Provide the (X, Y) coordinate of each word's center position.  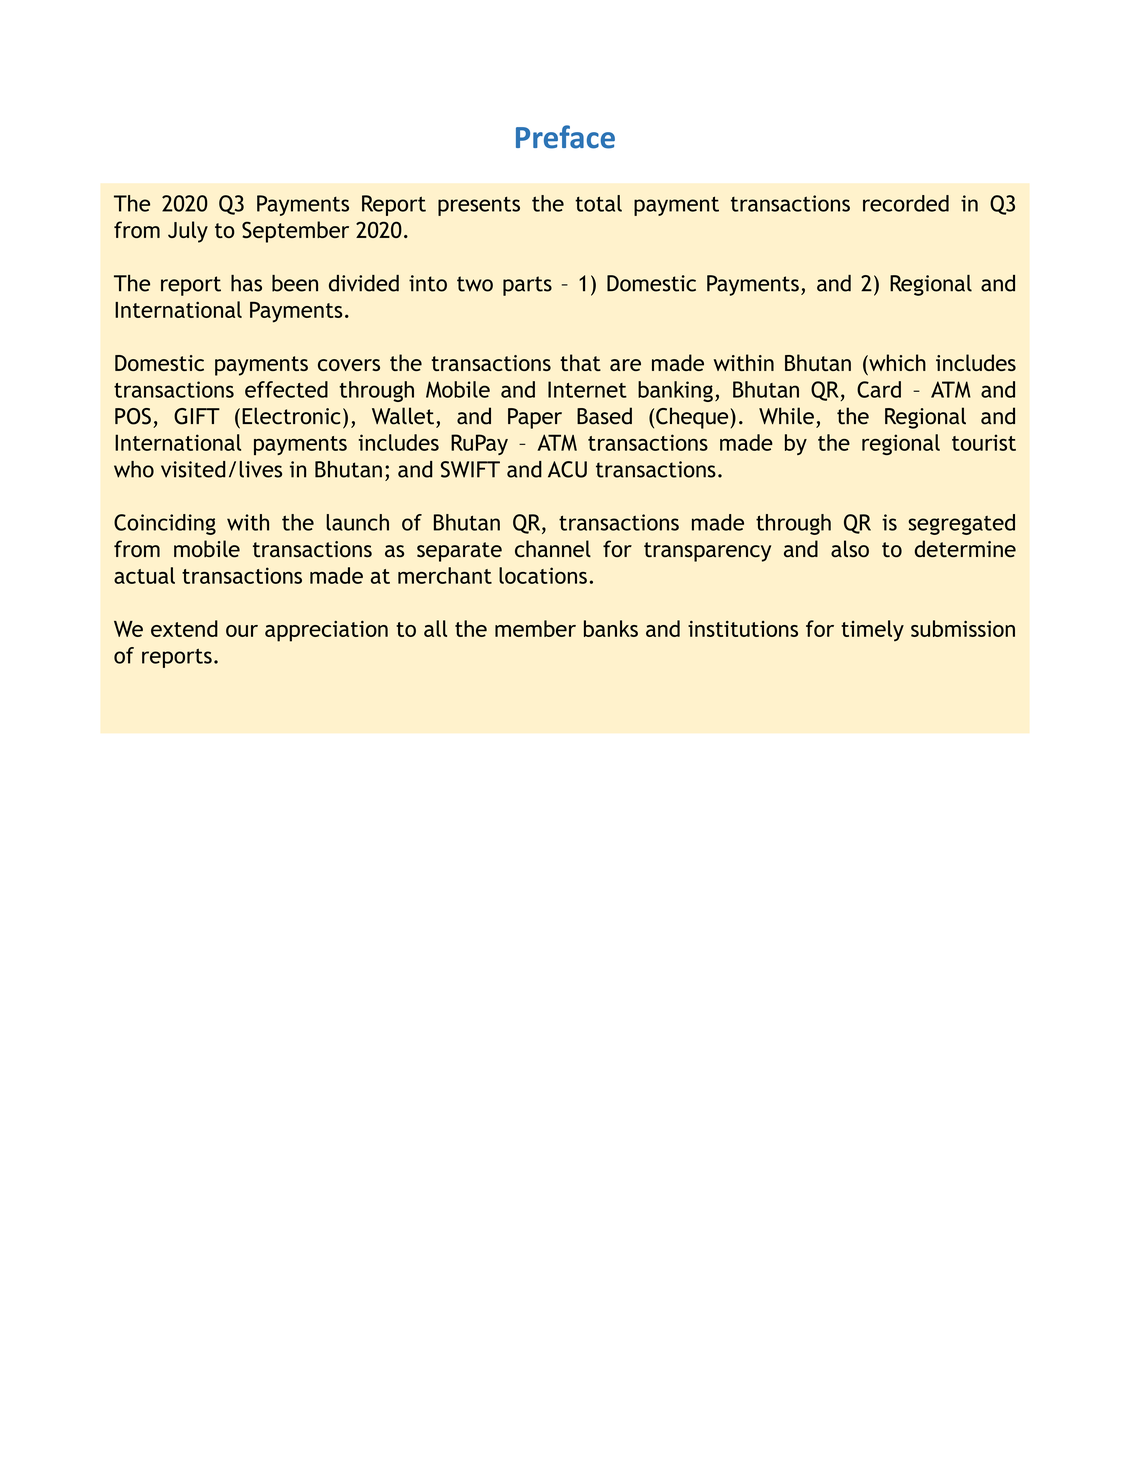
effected (286, 389)
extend (184, 628)
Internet (587, 389)
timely (872, 630)
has (246, 283)
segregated (961, 524)
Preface (565, 137)
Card (879, 389)
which (896, 362)
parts (527, 286)
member (535, 628)
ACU (567, 469)
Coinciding (165, 524)
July (188, 232)
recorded (906, 203)
